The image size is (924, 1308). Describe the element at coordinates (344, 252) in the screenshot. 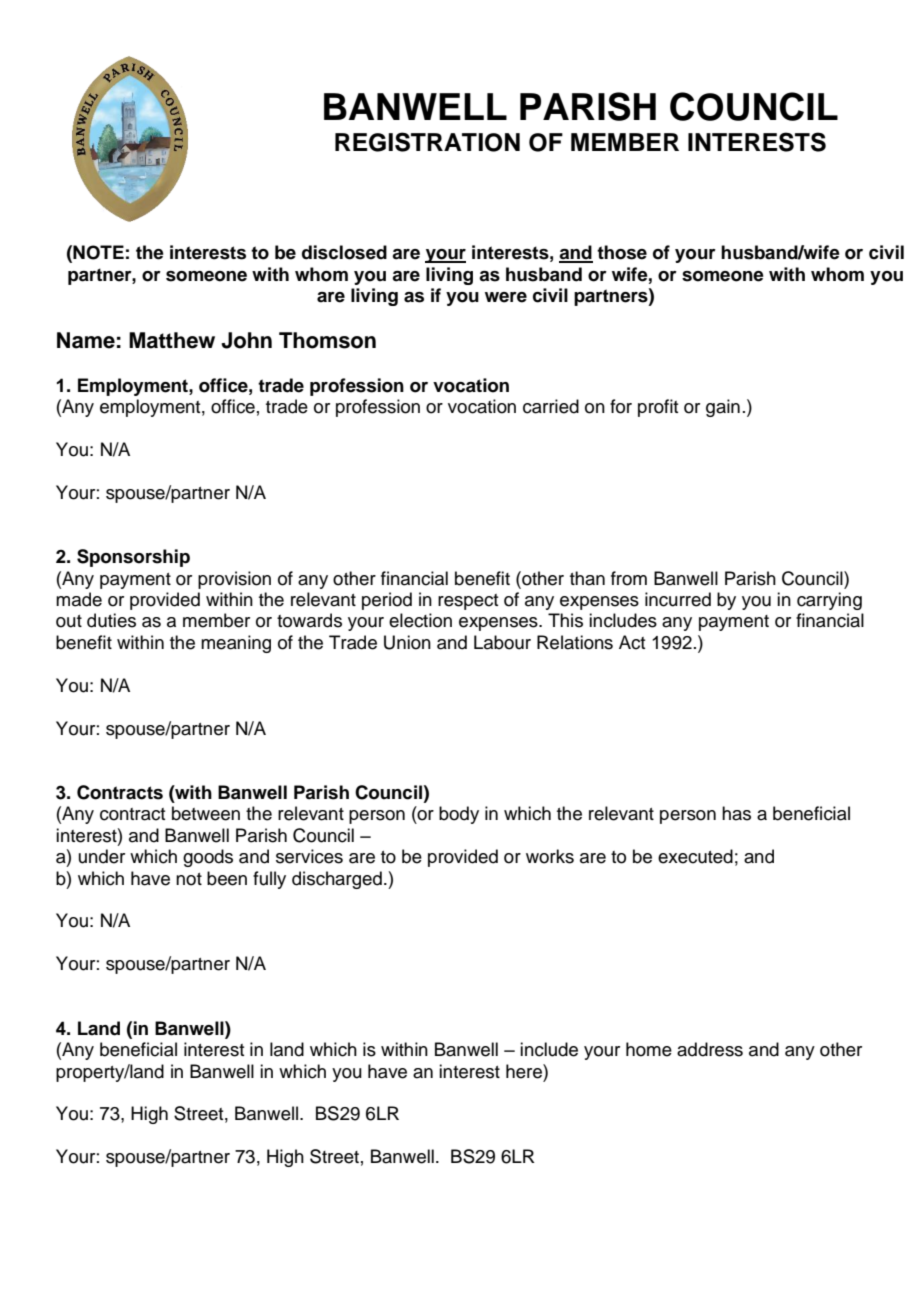

I see `disclosed` at that location.
